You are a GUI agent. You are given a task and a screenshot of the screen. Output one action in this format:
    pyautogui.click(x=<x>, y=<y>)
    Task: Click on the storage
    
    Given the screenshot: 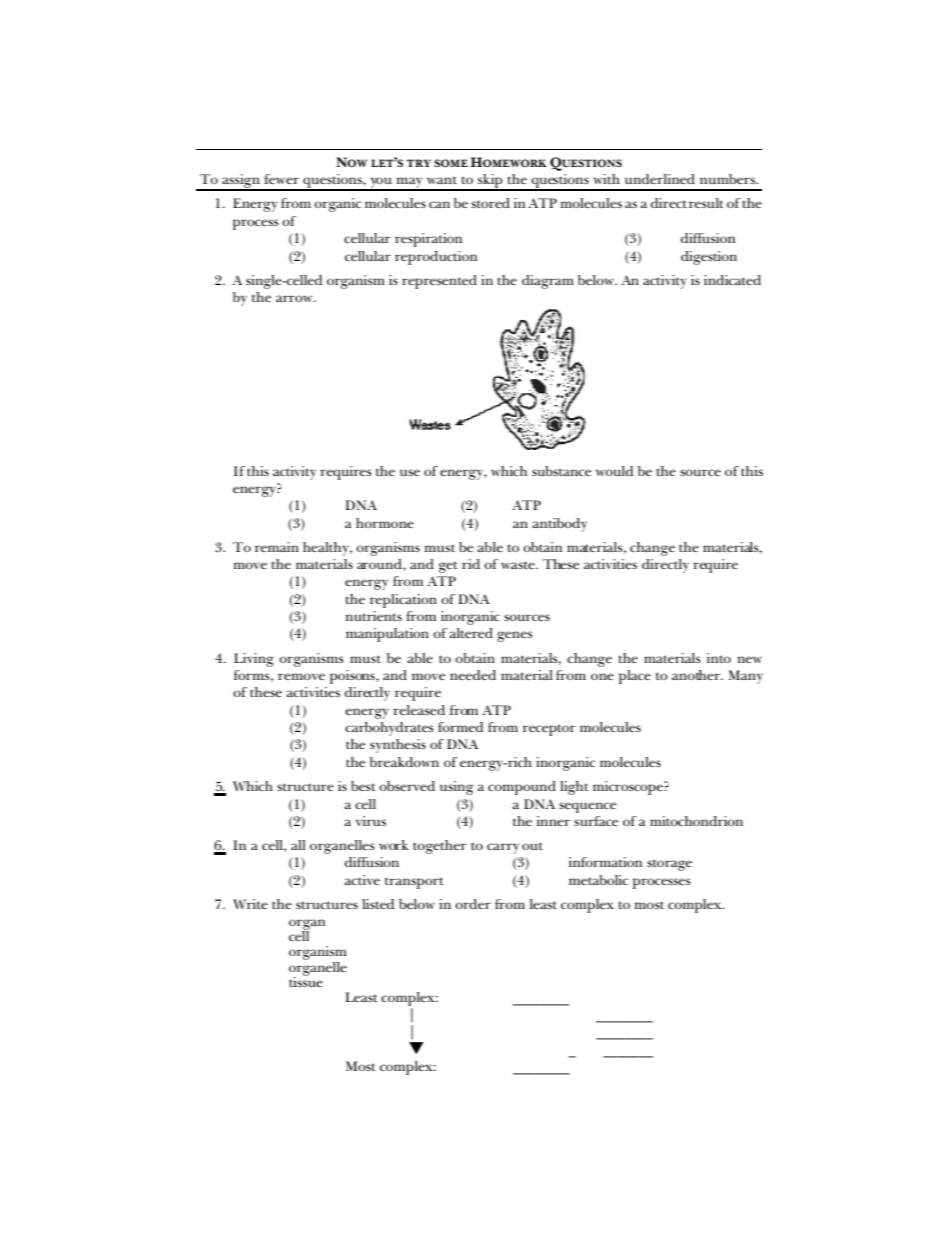 What is the action you would take?
    pyautogui.click(x=669, y=865)
